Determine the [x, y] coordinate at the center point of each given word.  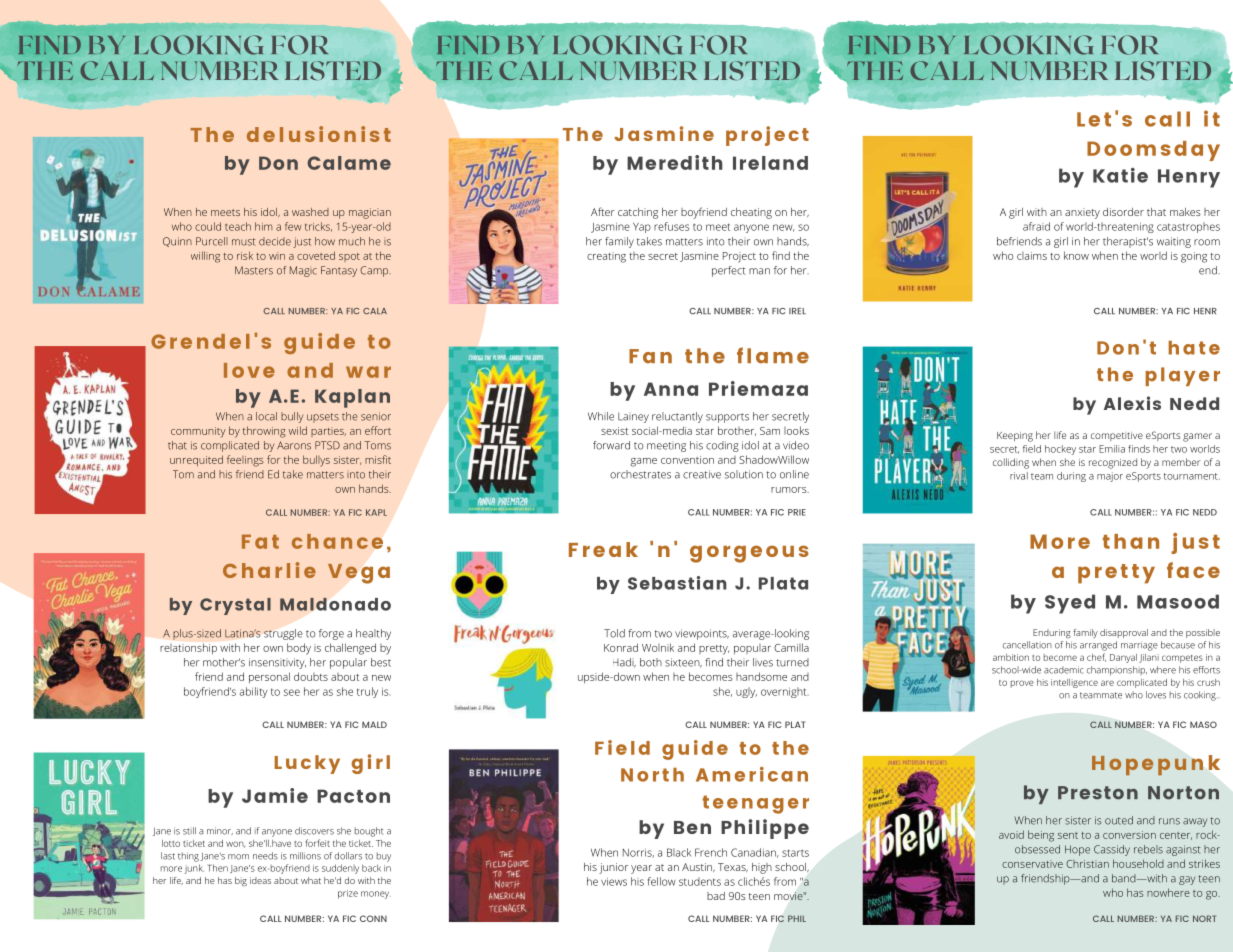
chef [1096, 657]
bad [716, 896]
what [311, 880]
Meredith [675, 162]
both [651, 662]
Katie [1120, 175]
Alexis [1132, 403]
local [266, 416]
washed [310, 212]
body [299, 649]
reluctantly [677, 417]
